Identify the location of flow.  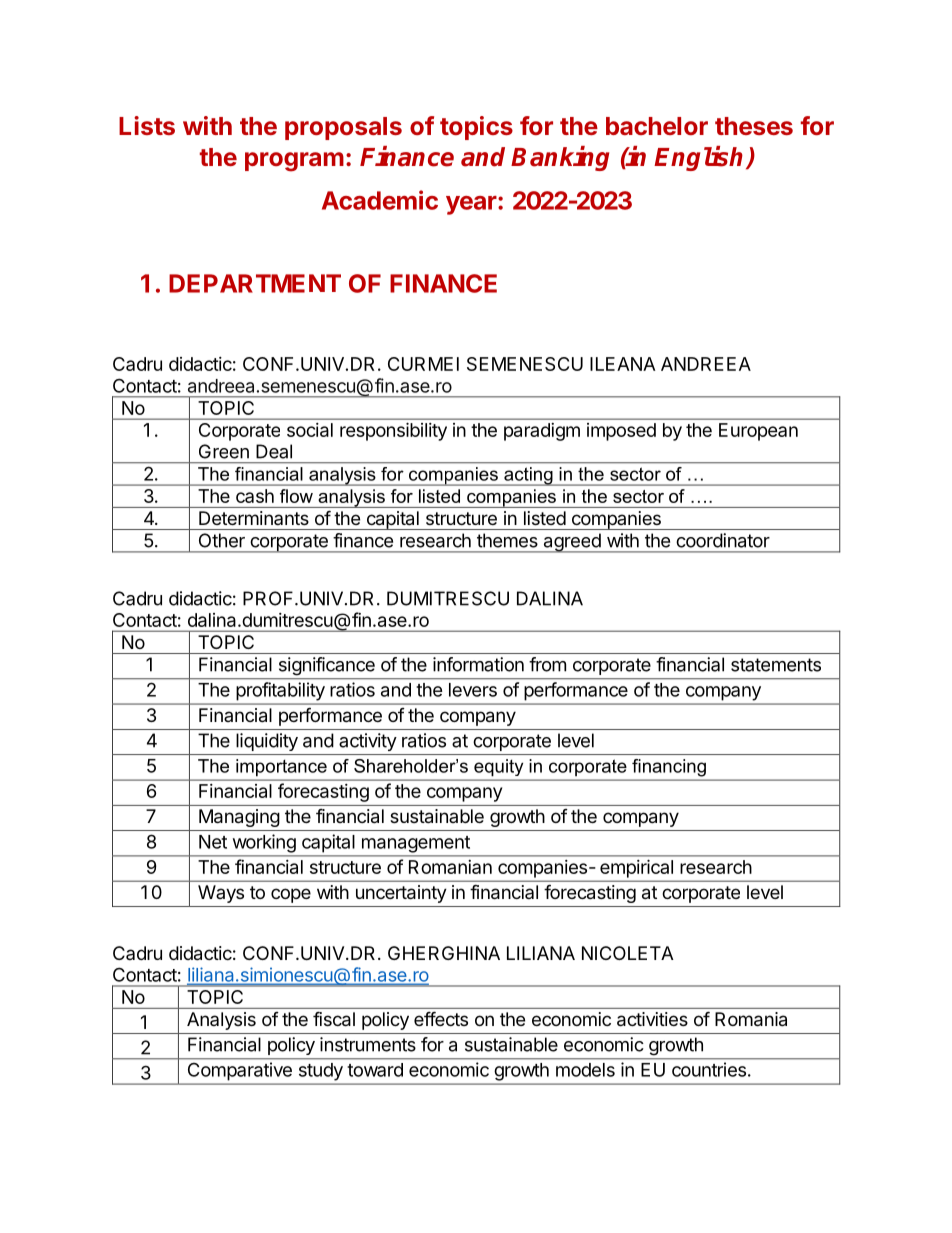
(296, 496).
